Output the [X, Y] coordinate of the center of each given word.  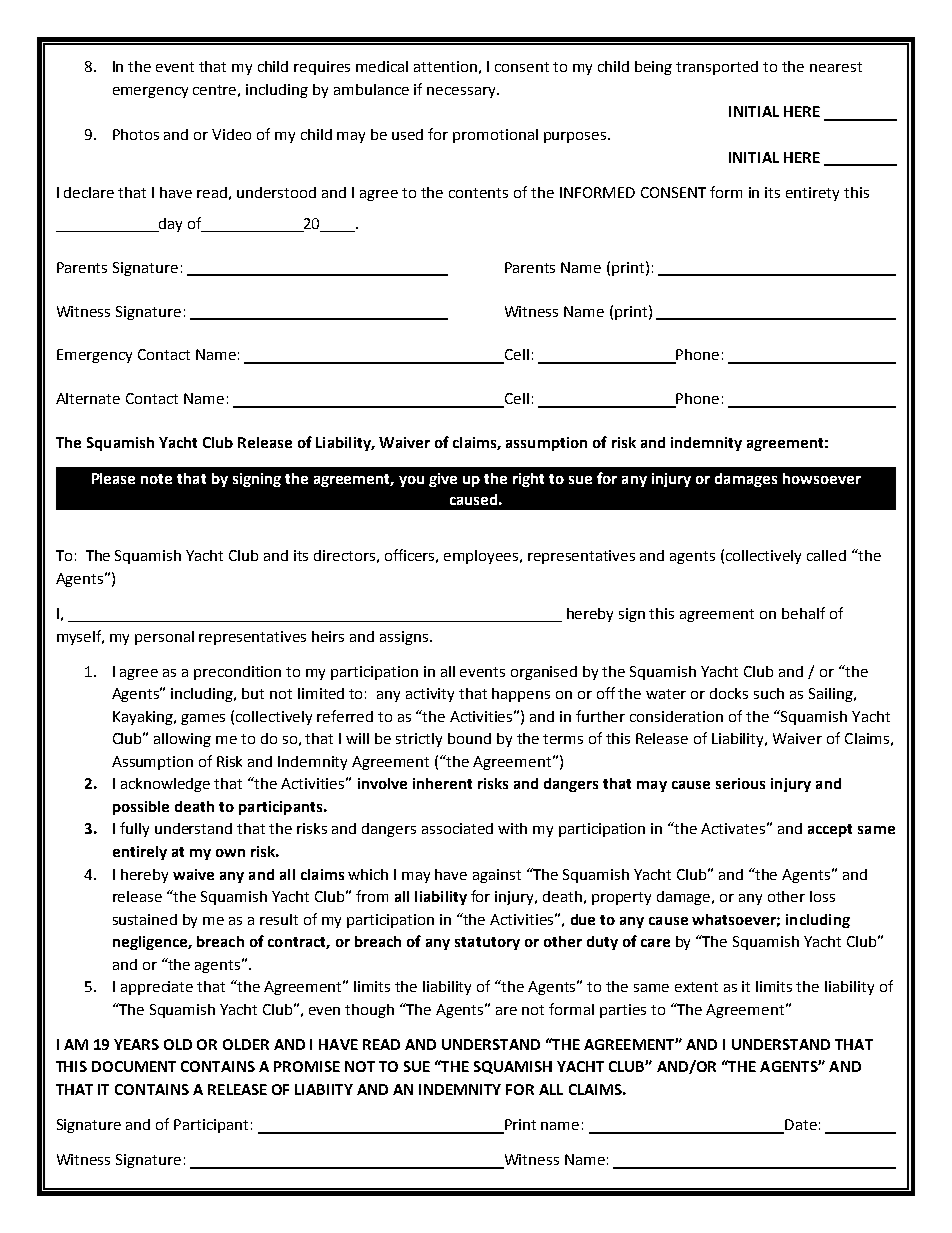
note [156, 479]
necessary [462, 92]
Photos [136, 134]
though [369, 1011]
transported [717, 68]
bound [469, 738]
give [443, 480]
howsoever [822, 478]
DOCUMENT [134, 1066]
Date [800, 1126]
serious [740, 783]
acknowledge [165, 785]
